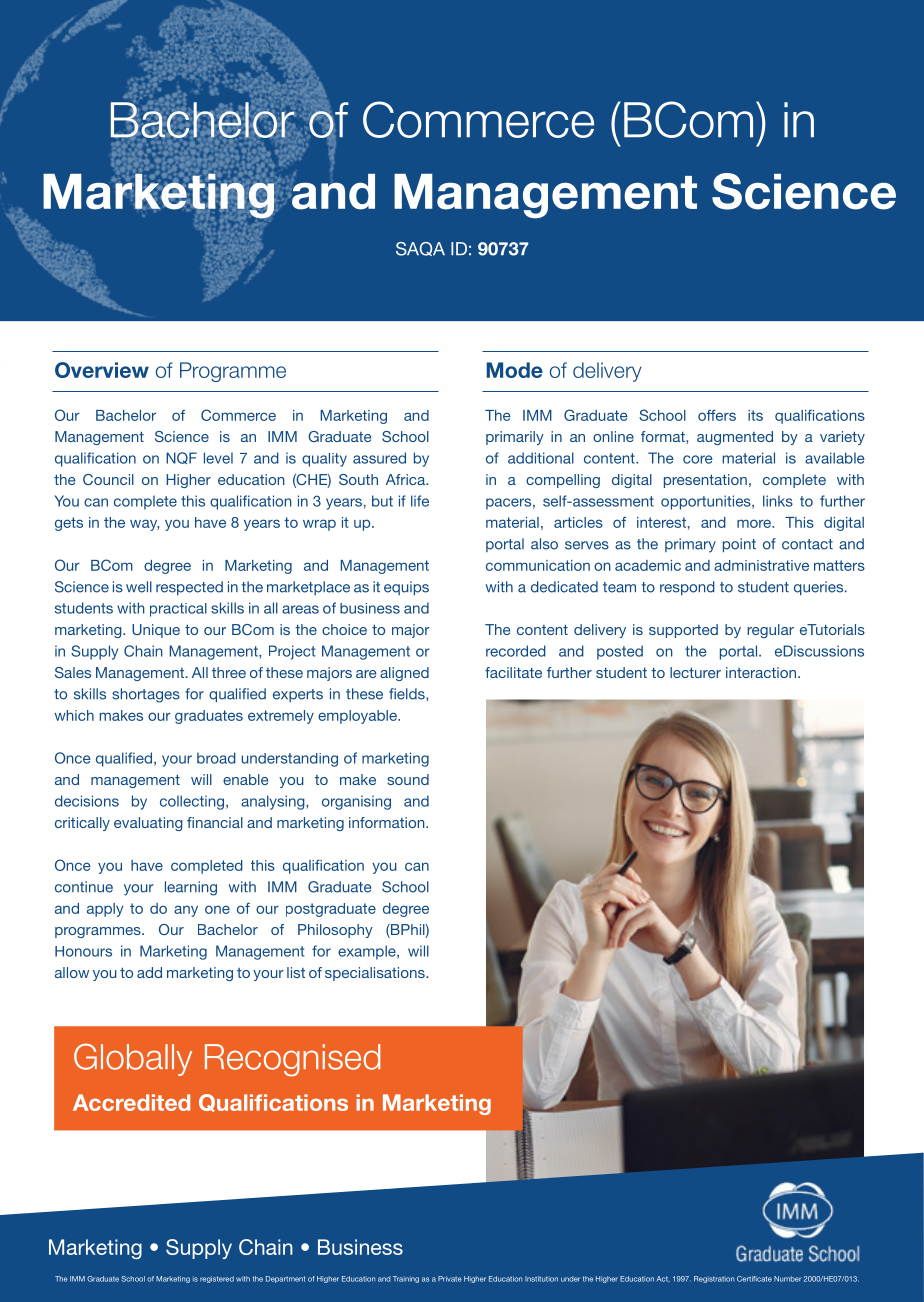 Image resolution: width=924 pixels, height=1302 pixels. I want to click on Overview, so click(102, 370).
